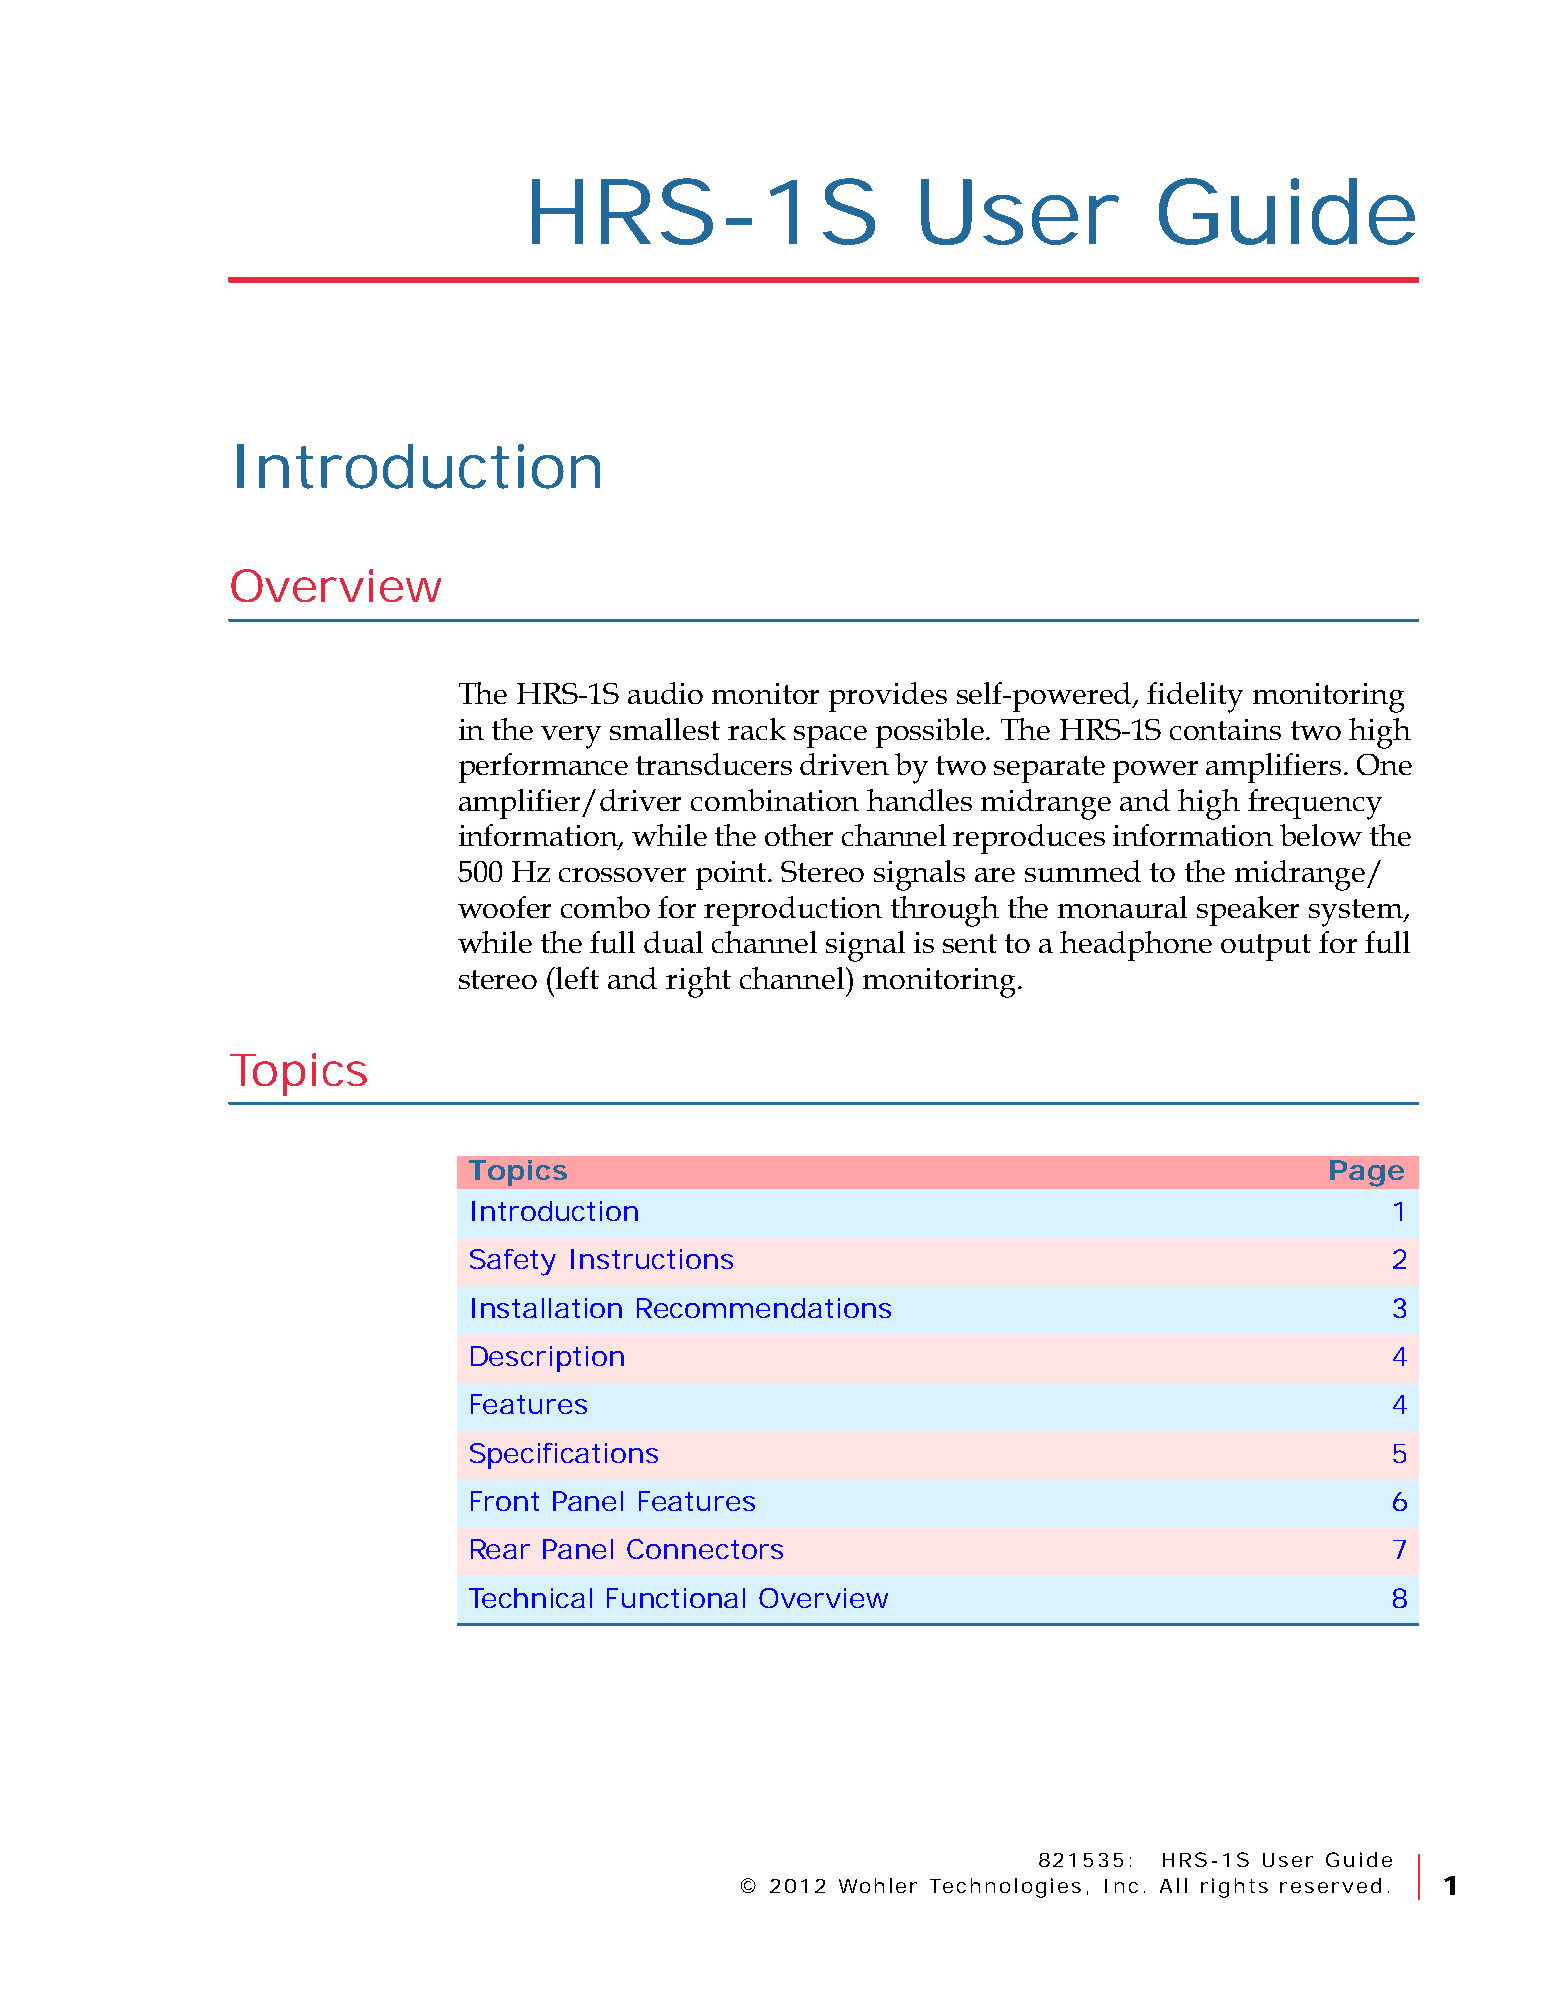  I want to click on Specifications, so click(564, 1456).
